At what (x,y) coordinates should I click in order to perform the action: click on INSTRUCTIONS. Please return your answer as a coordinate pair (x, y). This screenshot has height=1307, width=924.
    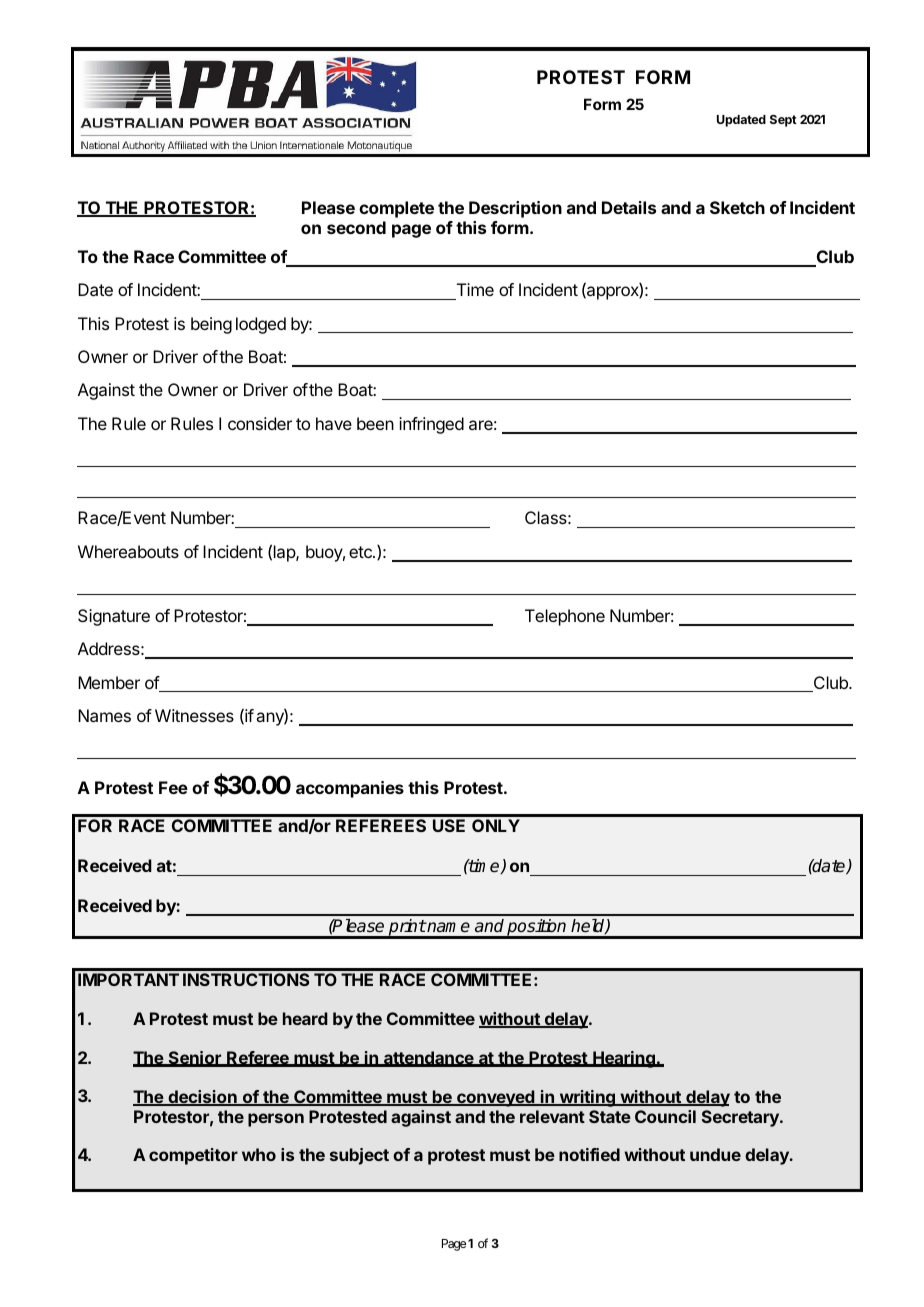
    Looking at the image, I should click on (246, 979).
